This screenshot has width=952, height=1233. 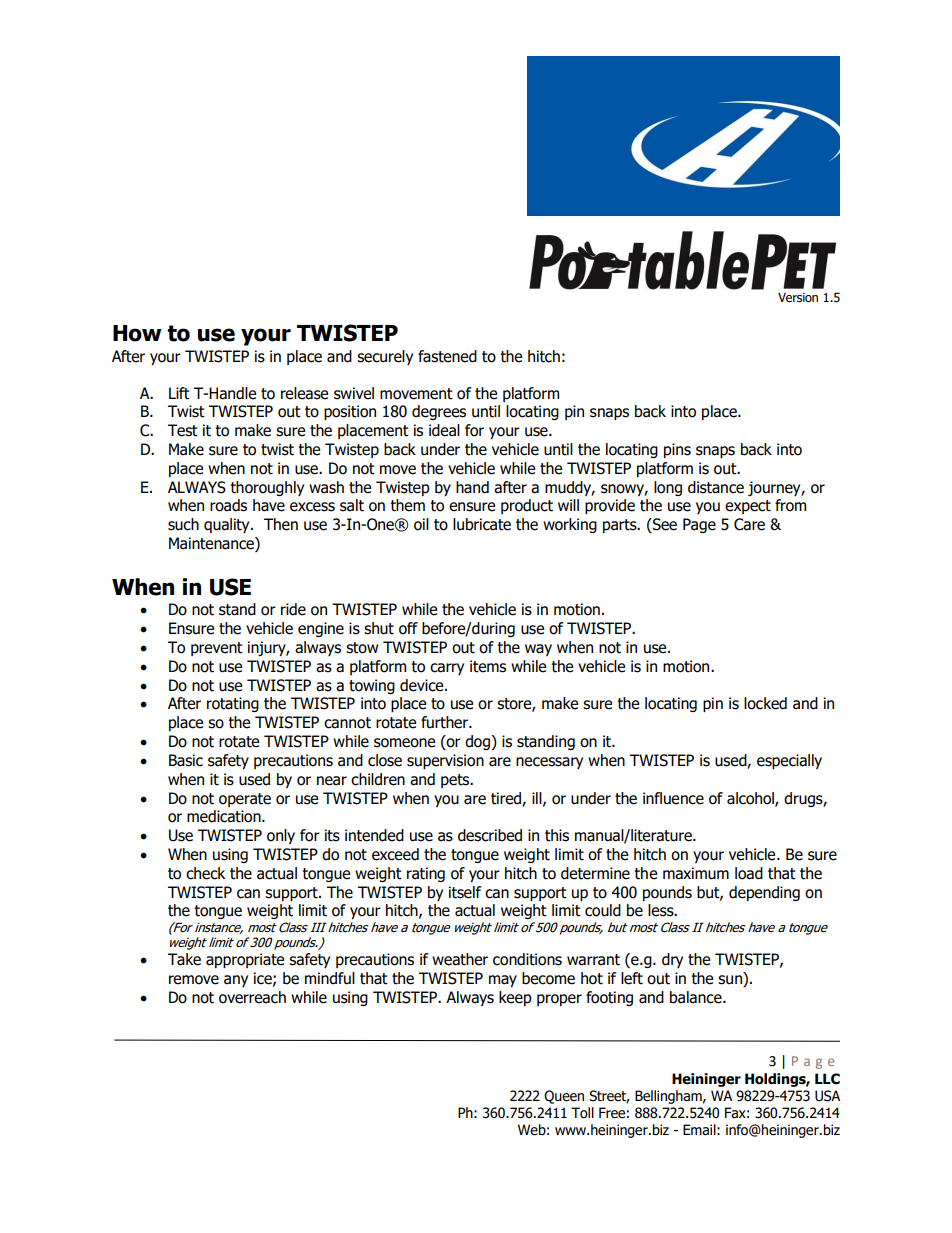 What do you see at coordinates (564, 1097) in the screenshot?
I see `Queen` at bounding box center [564, 1097].
